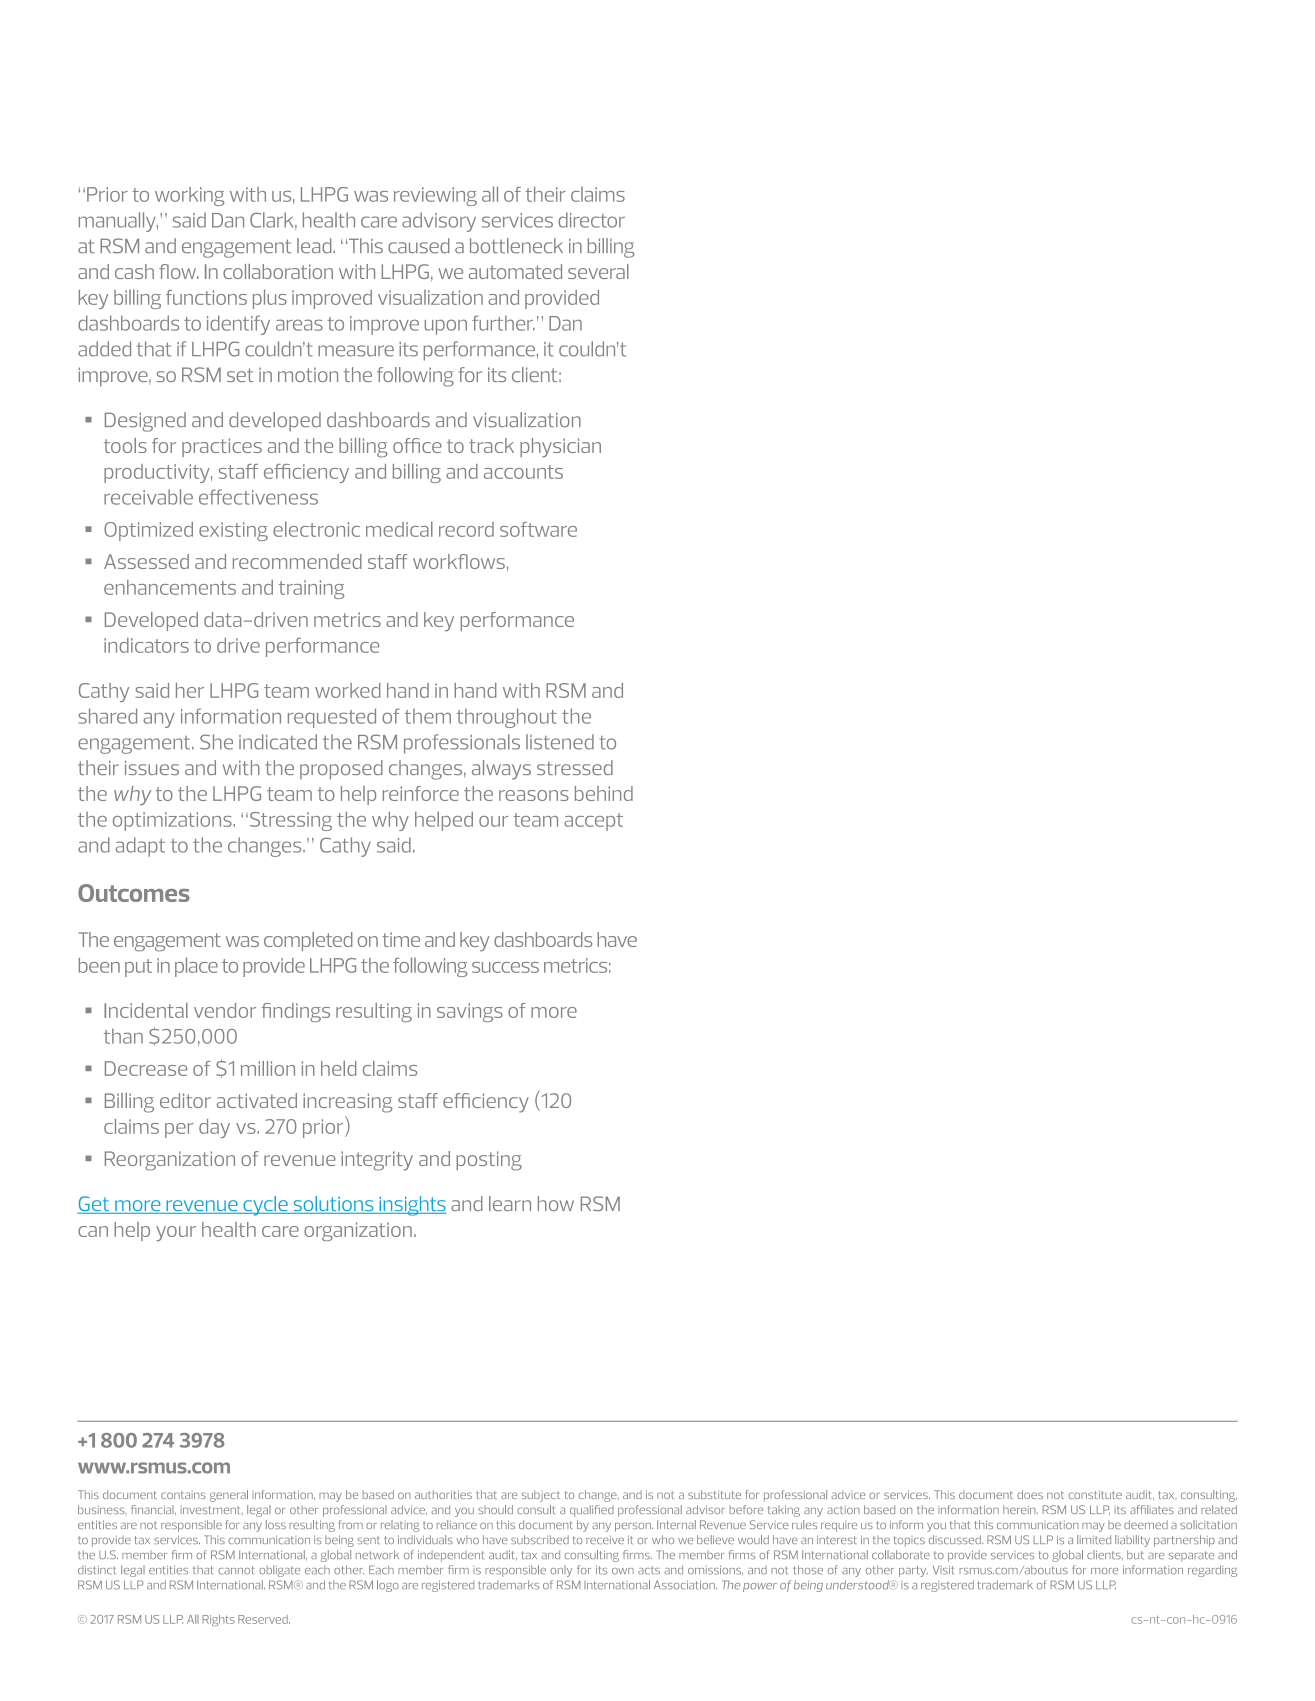 Image resolution: width=1315 pixels, height=1701 pixels. I want to click on collaboration, so click(278, 271).
